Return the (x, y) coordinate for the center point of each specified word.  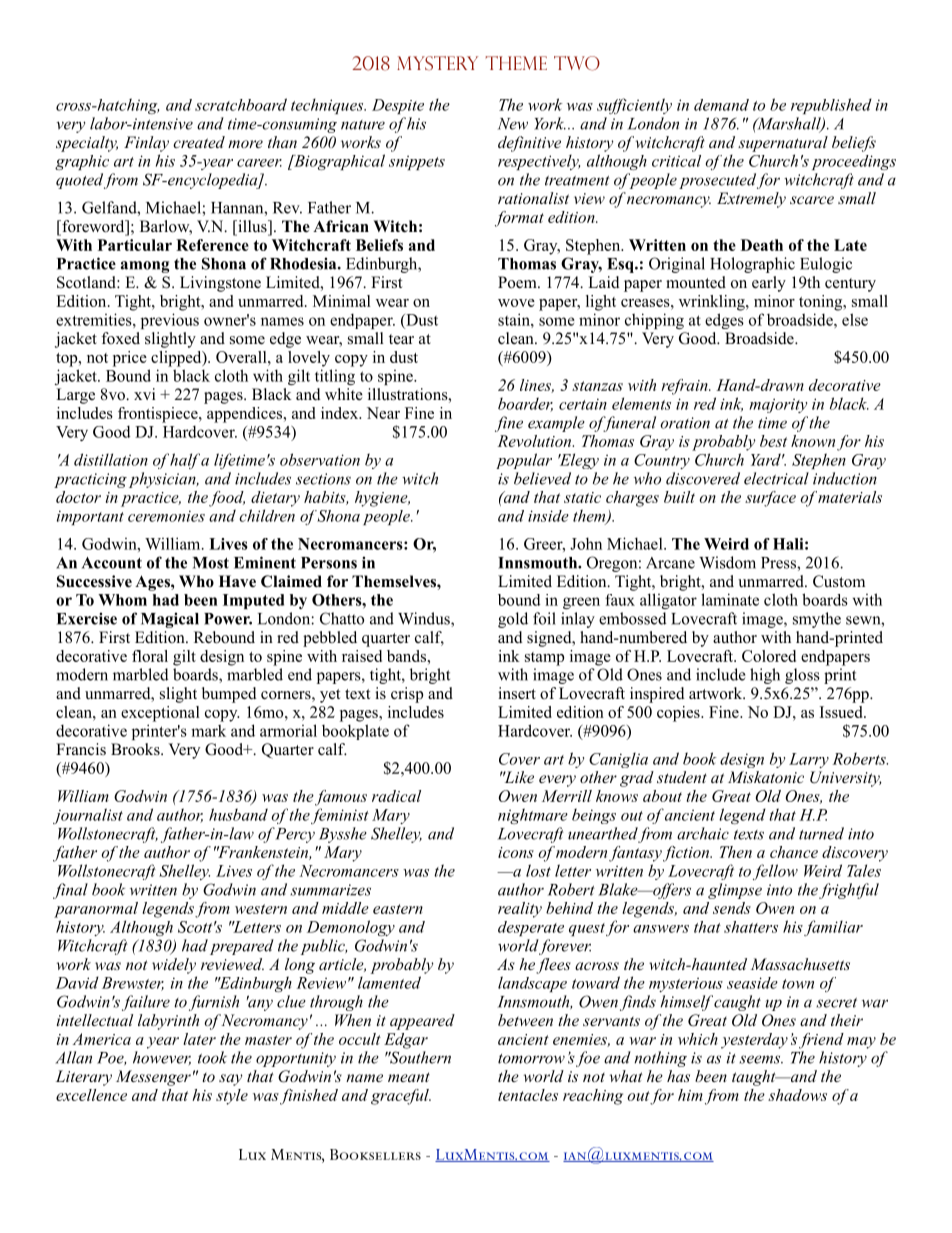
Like (518, 777)
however (162, 1058)
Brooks (136, 749)
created (199, 142)
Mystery (437, 63)
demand (721, 105)
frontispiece (159, 415)
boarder (525, 404)
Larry (809, 760)
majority (778, 405)
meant (409, 1077)
